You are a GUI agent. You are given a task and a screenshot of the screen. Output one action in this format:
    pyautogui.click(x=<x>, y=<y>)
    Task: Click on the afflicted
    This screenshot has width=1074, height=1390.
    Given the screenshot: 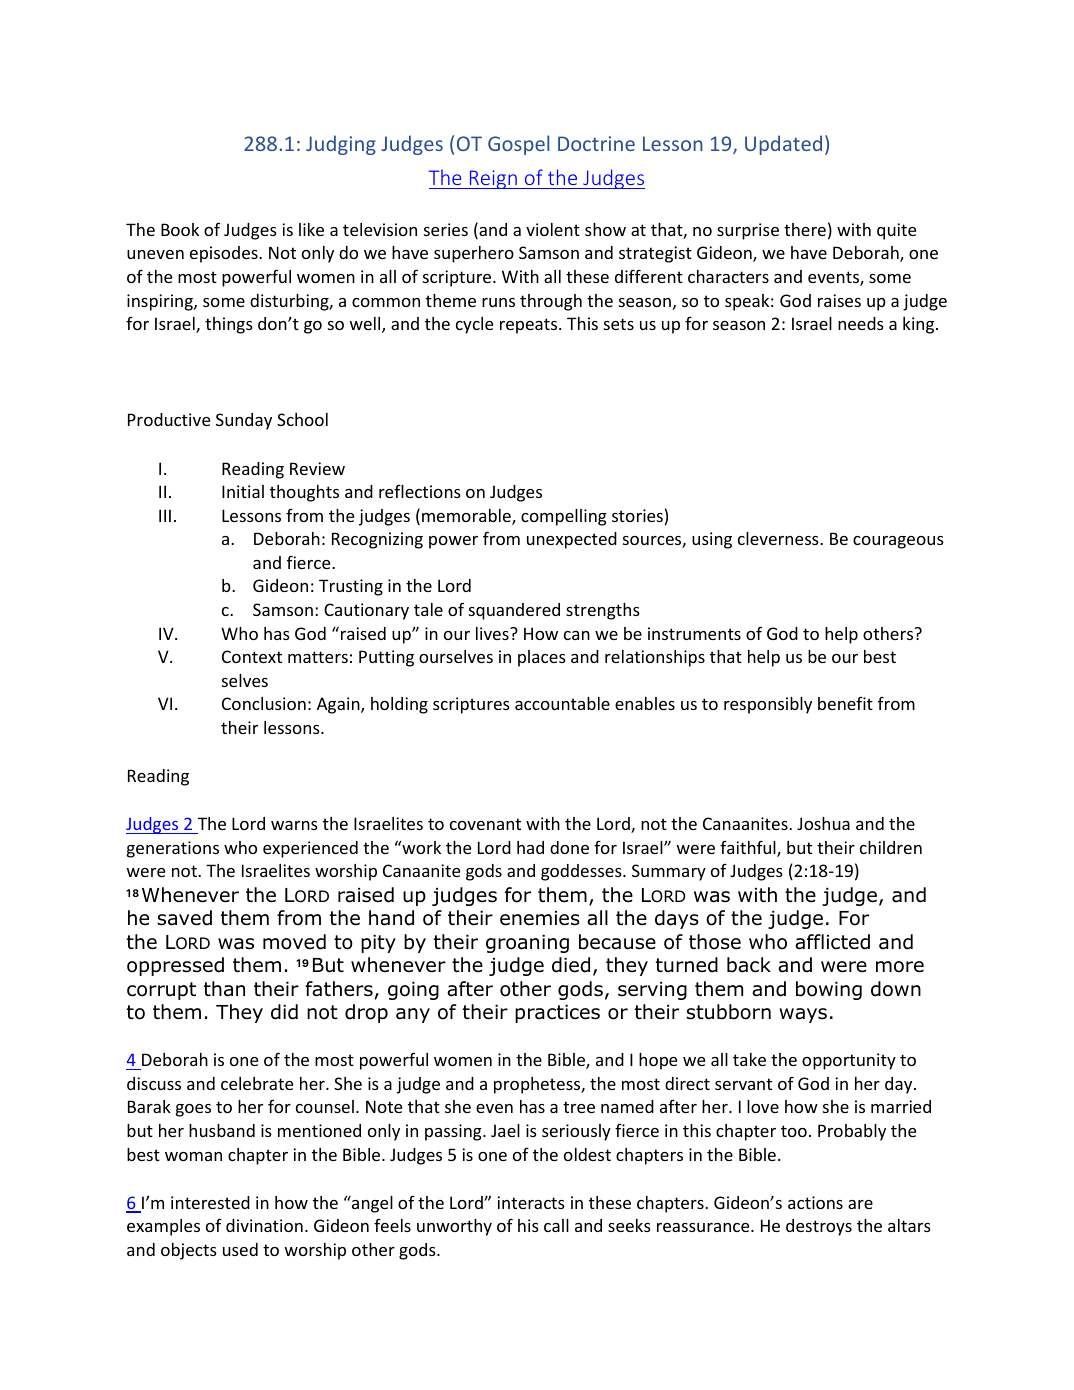 What is the action you would take?
    pyautogui.click(x=832, y=942)
